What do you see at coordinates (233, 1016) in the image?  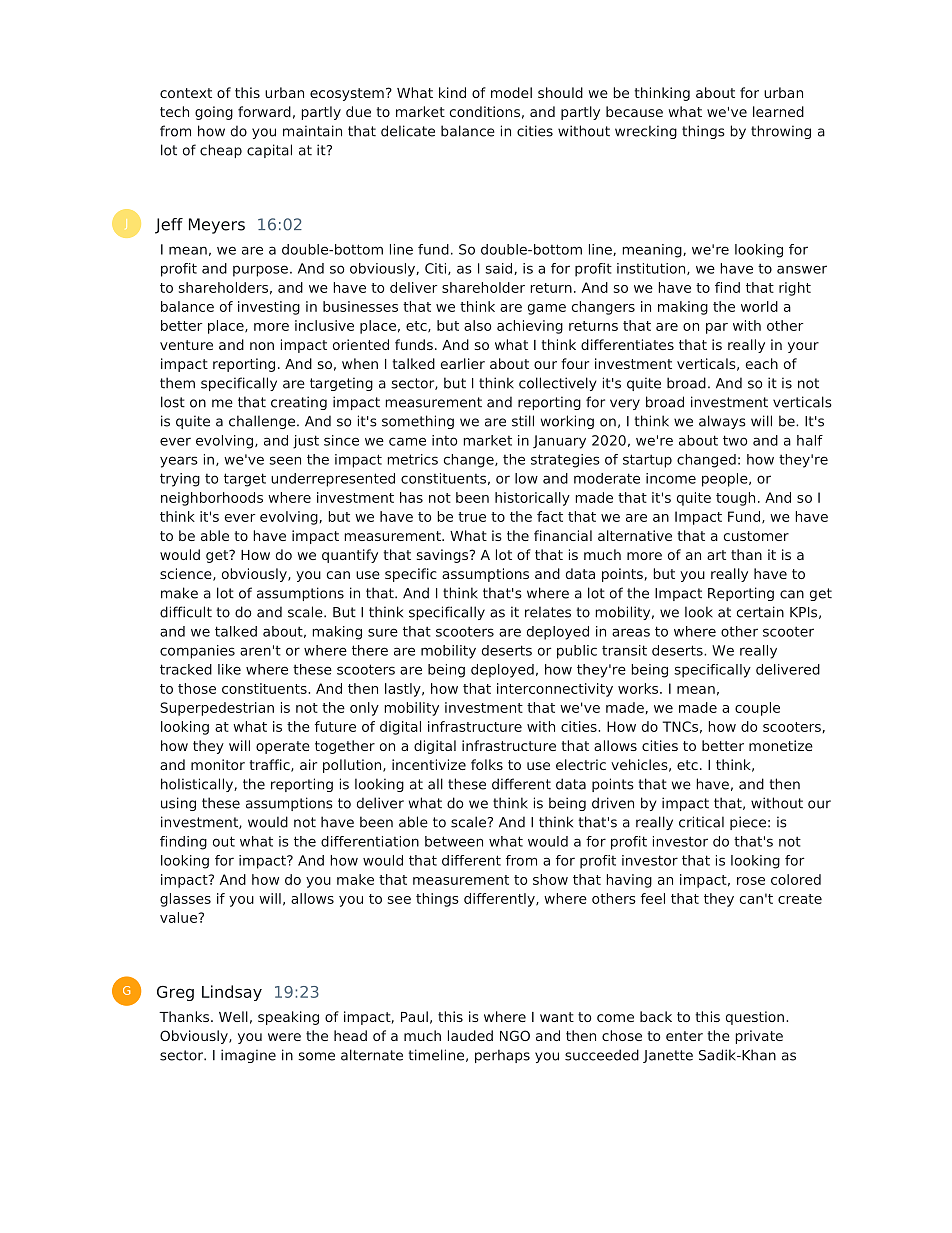 I see `Well` at bounding box center [233, 1016].
